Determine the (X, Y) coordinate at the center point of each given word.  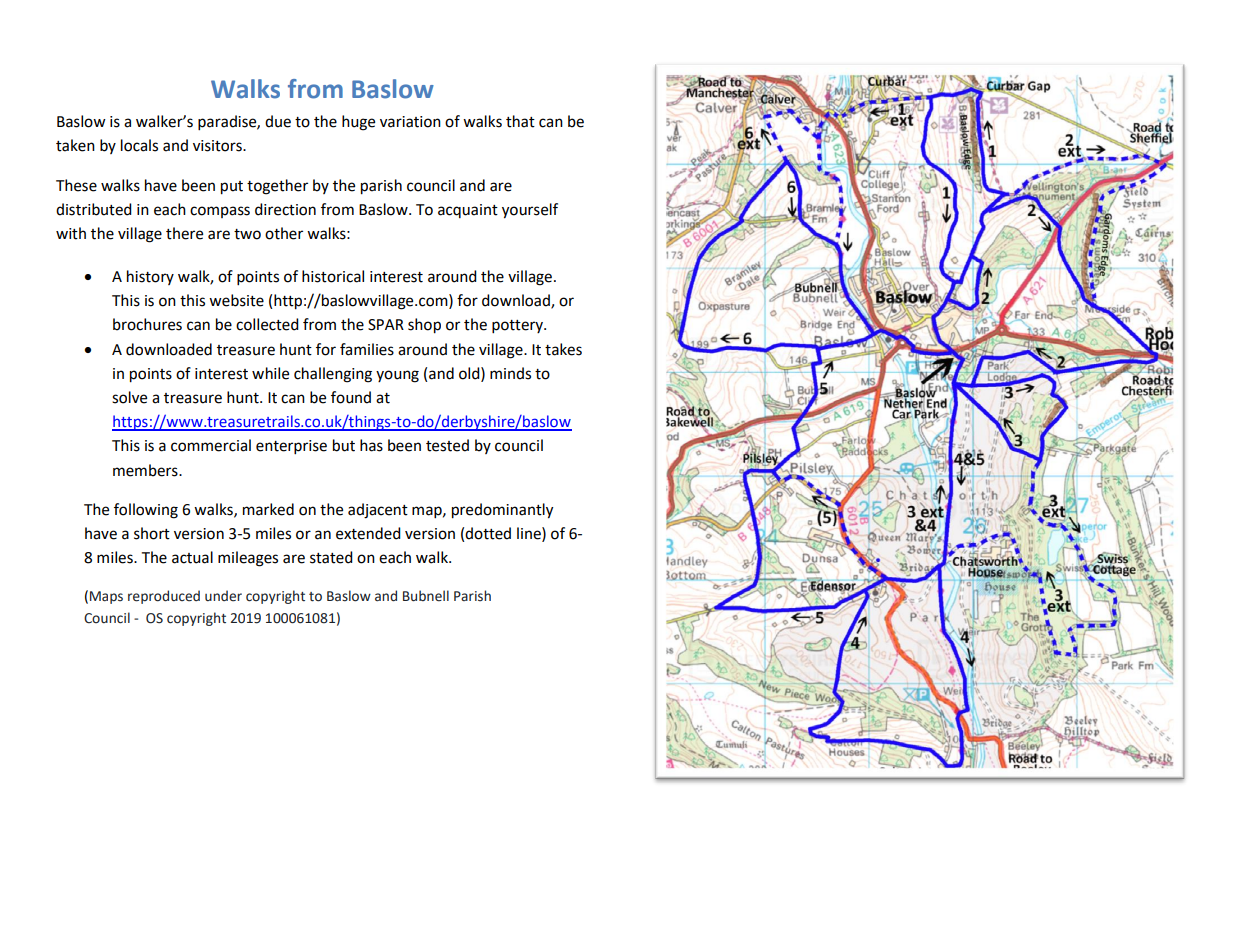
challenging (333, 375)
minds (510, 373)
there (184, 233)
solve (129, 397)
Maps (106, 597)
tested (447, 445)
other (284, 233)
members (146, 470)
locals (139, 145)
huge (358, 123)
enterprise (291, 447)
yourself (530, 211)
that (520, 121)
